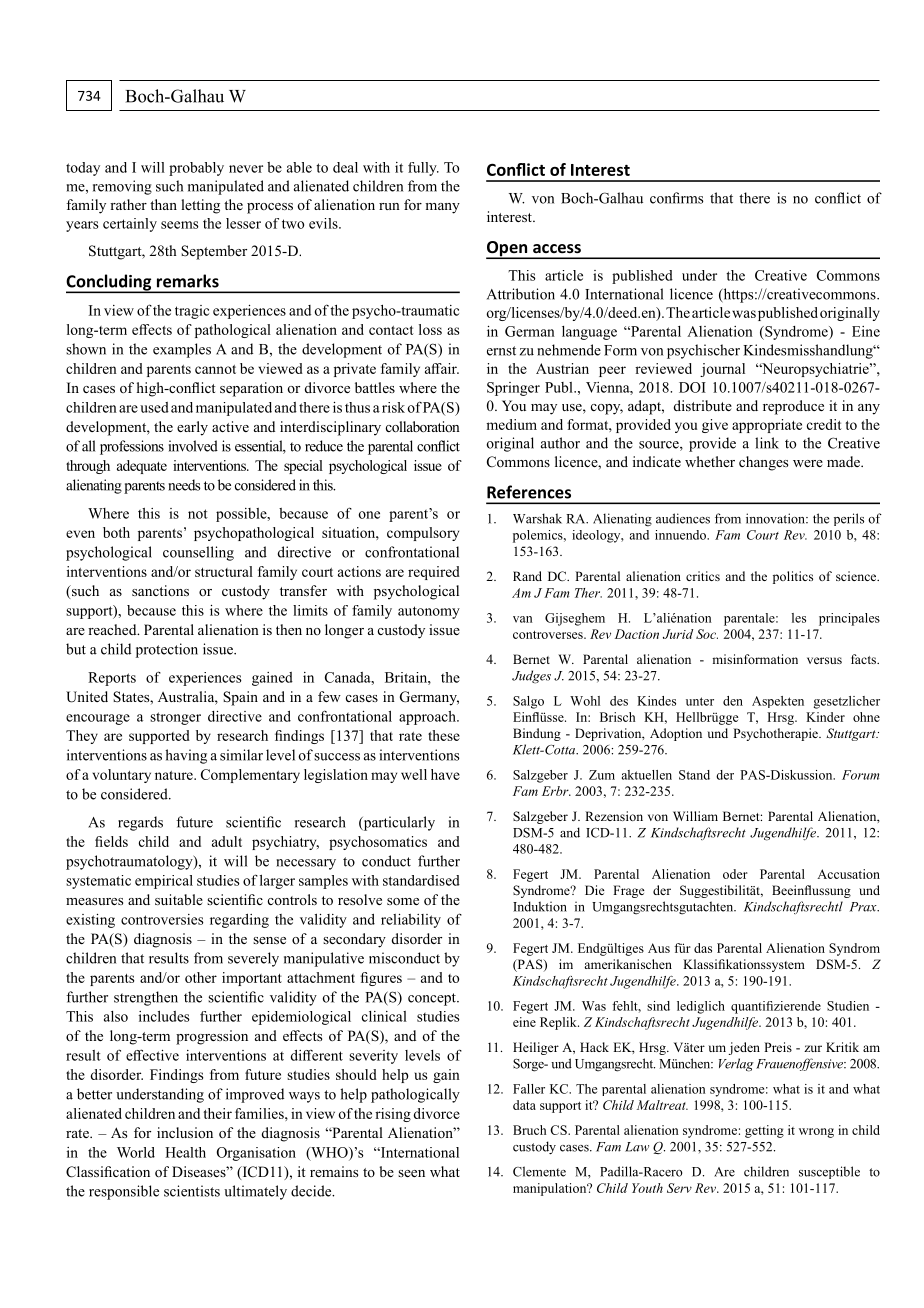 The height and width of the page is (1308, 924). What do you see at coordinates (163, 204) in the page?
I see `than` at bounding box center [163, 204].
